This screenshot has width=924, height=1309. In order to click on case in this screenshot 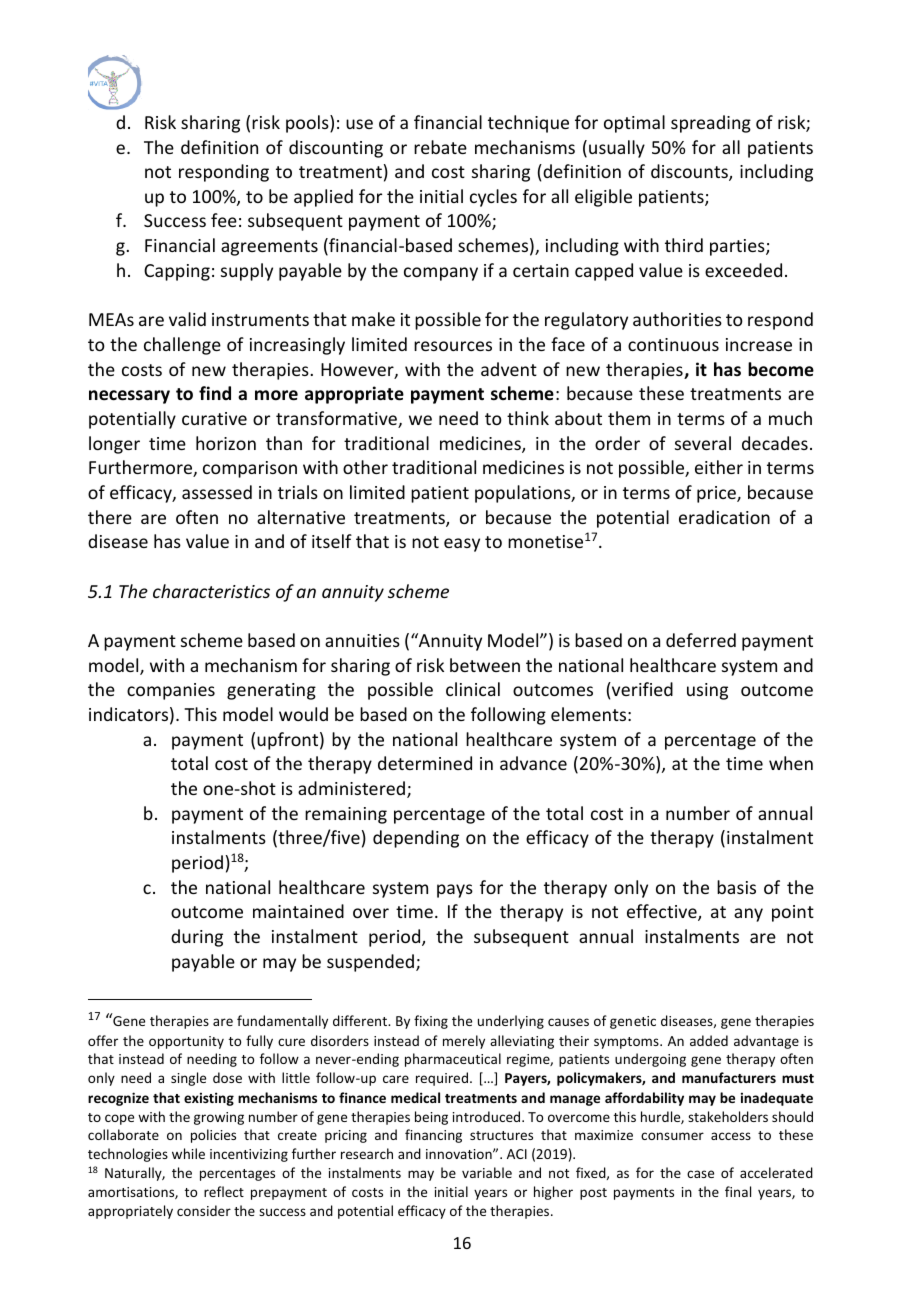, I will do `click(700, 1174)`.
